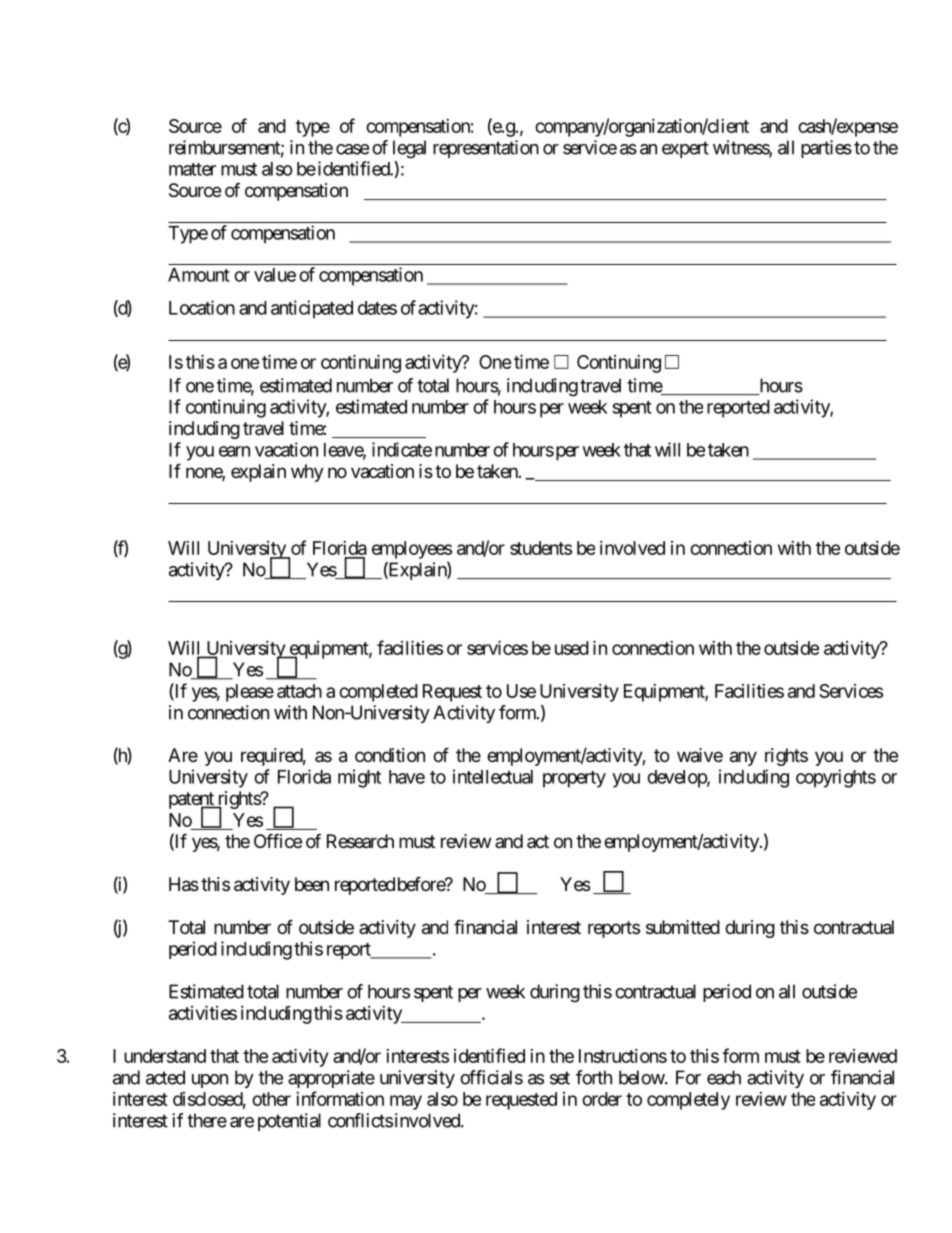 The image size is (952, 1233). Describe the element at coordinates (560, 1078) in the screenshot. I see `set` at that location.
